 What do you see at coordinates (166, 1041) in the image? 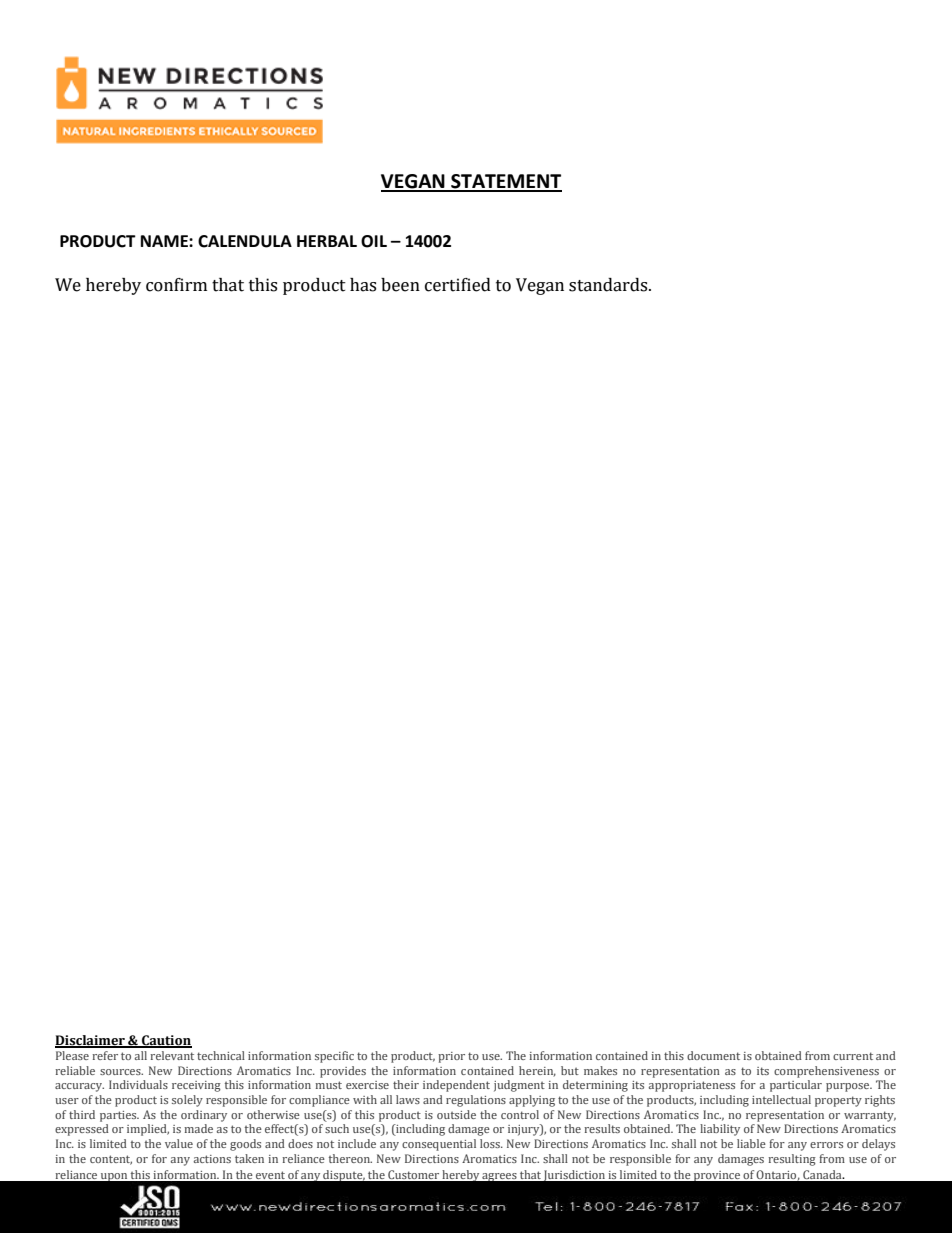
I see `Caution` at bounding box center [166, 1041].
